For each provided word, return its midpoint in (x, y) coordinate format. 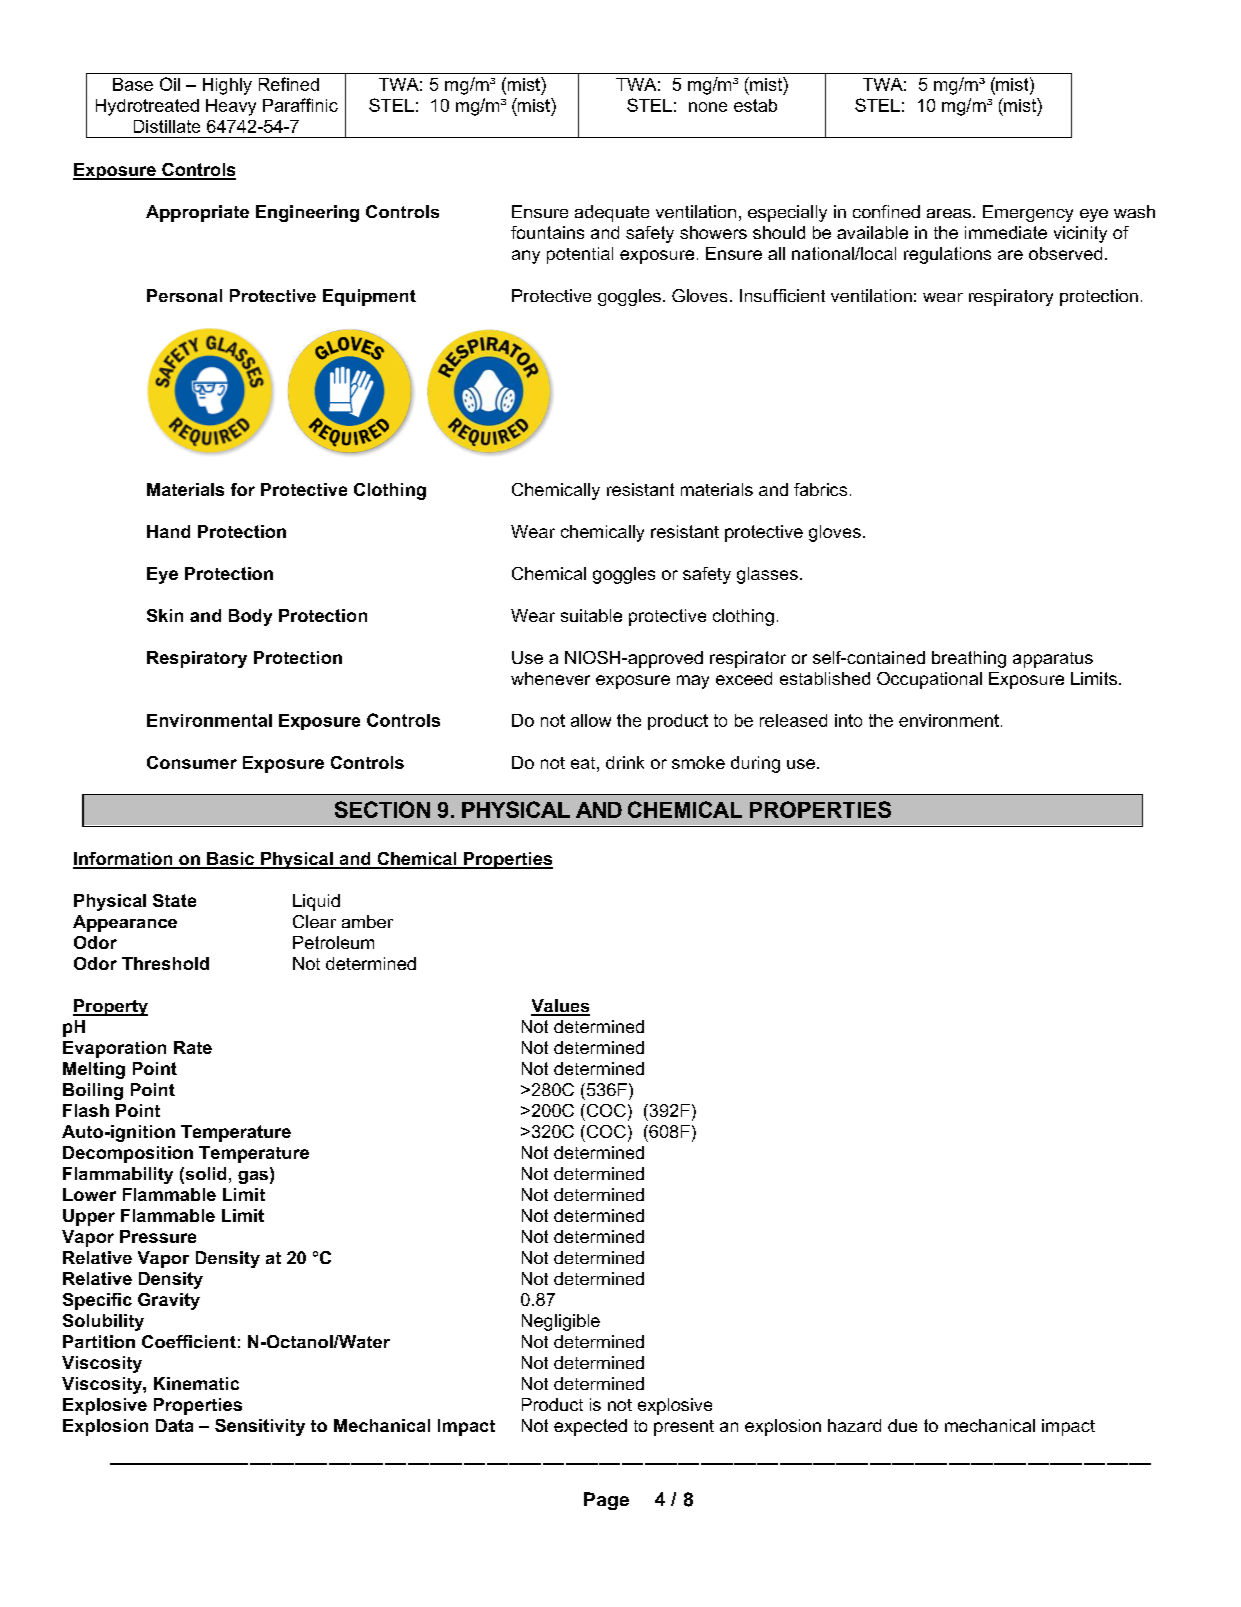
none (708, 107)
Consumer (192, 762)
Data (174, 1425)
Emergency (1028, 213)
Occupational (929, 680)
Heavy (231, 107)
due (902, 1425)
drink (625, 762)
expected (590, 1427)
